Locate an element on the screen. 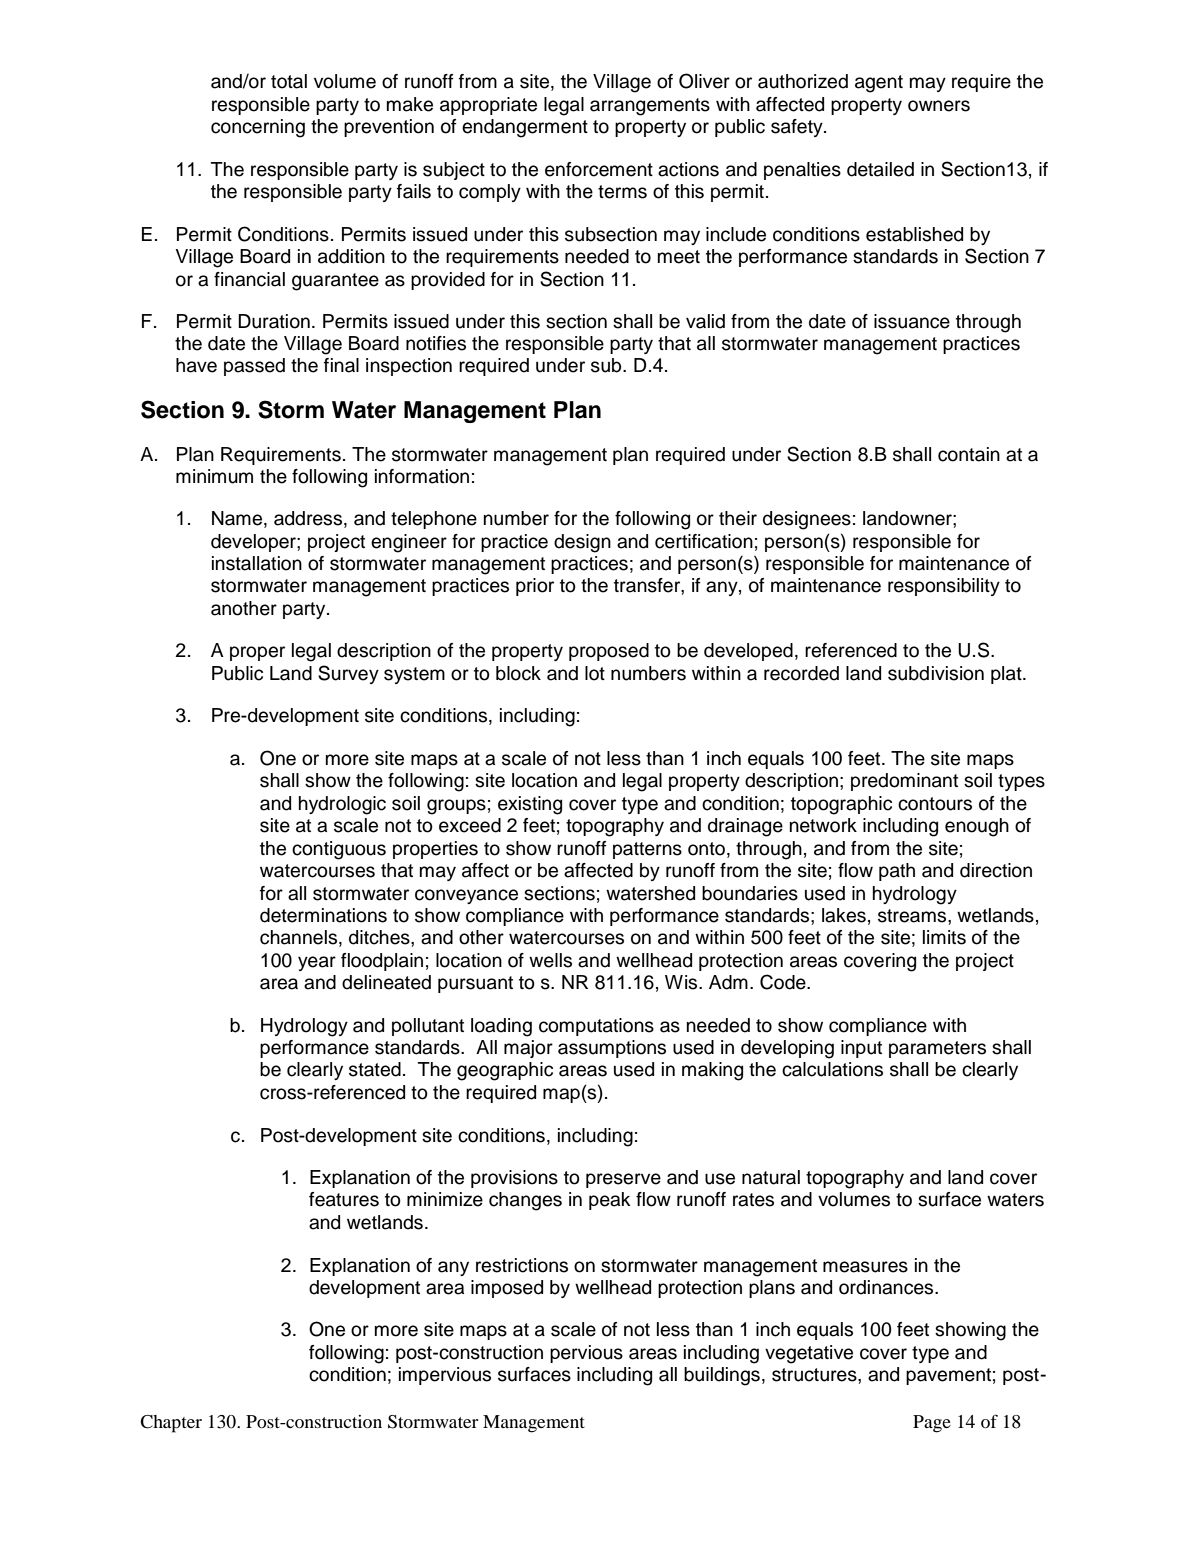 Image resolution: width=1194 pixels, height=1545 pixels. concerning is located at coordinates (258, 128).
